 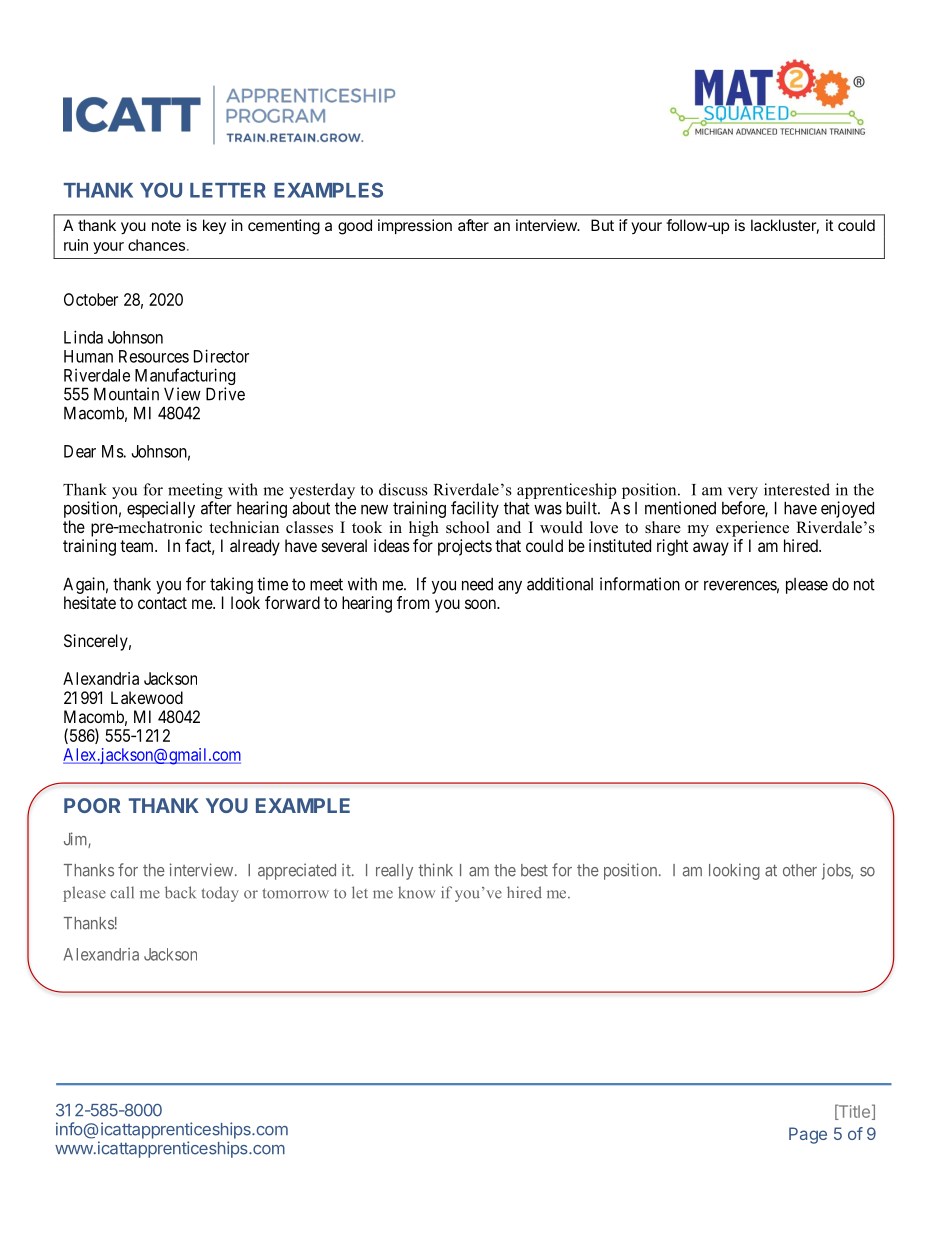 What do you see at coordinates (800, 870) in the screenshot?
I see `other` at bounding box center [800, 870].
